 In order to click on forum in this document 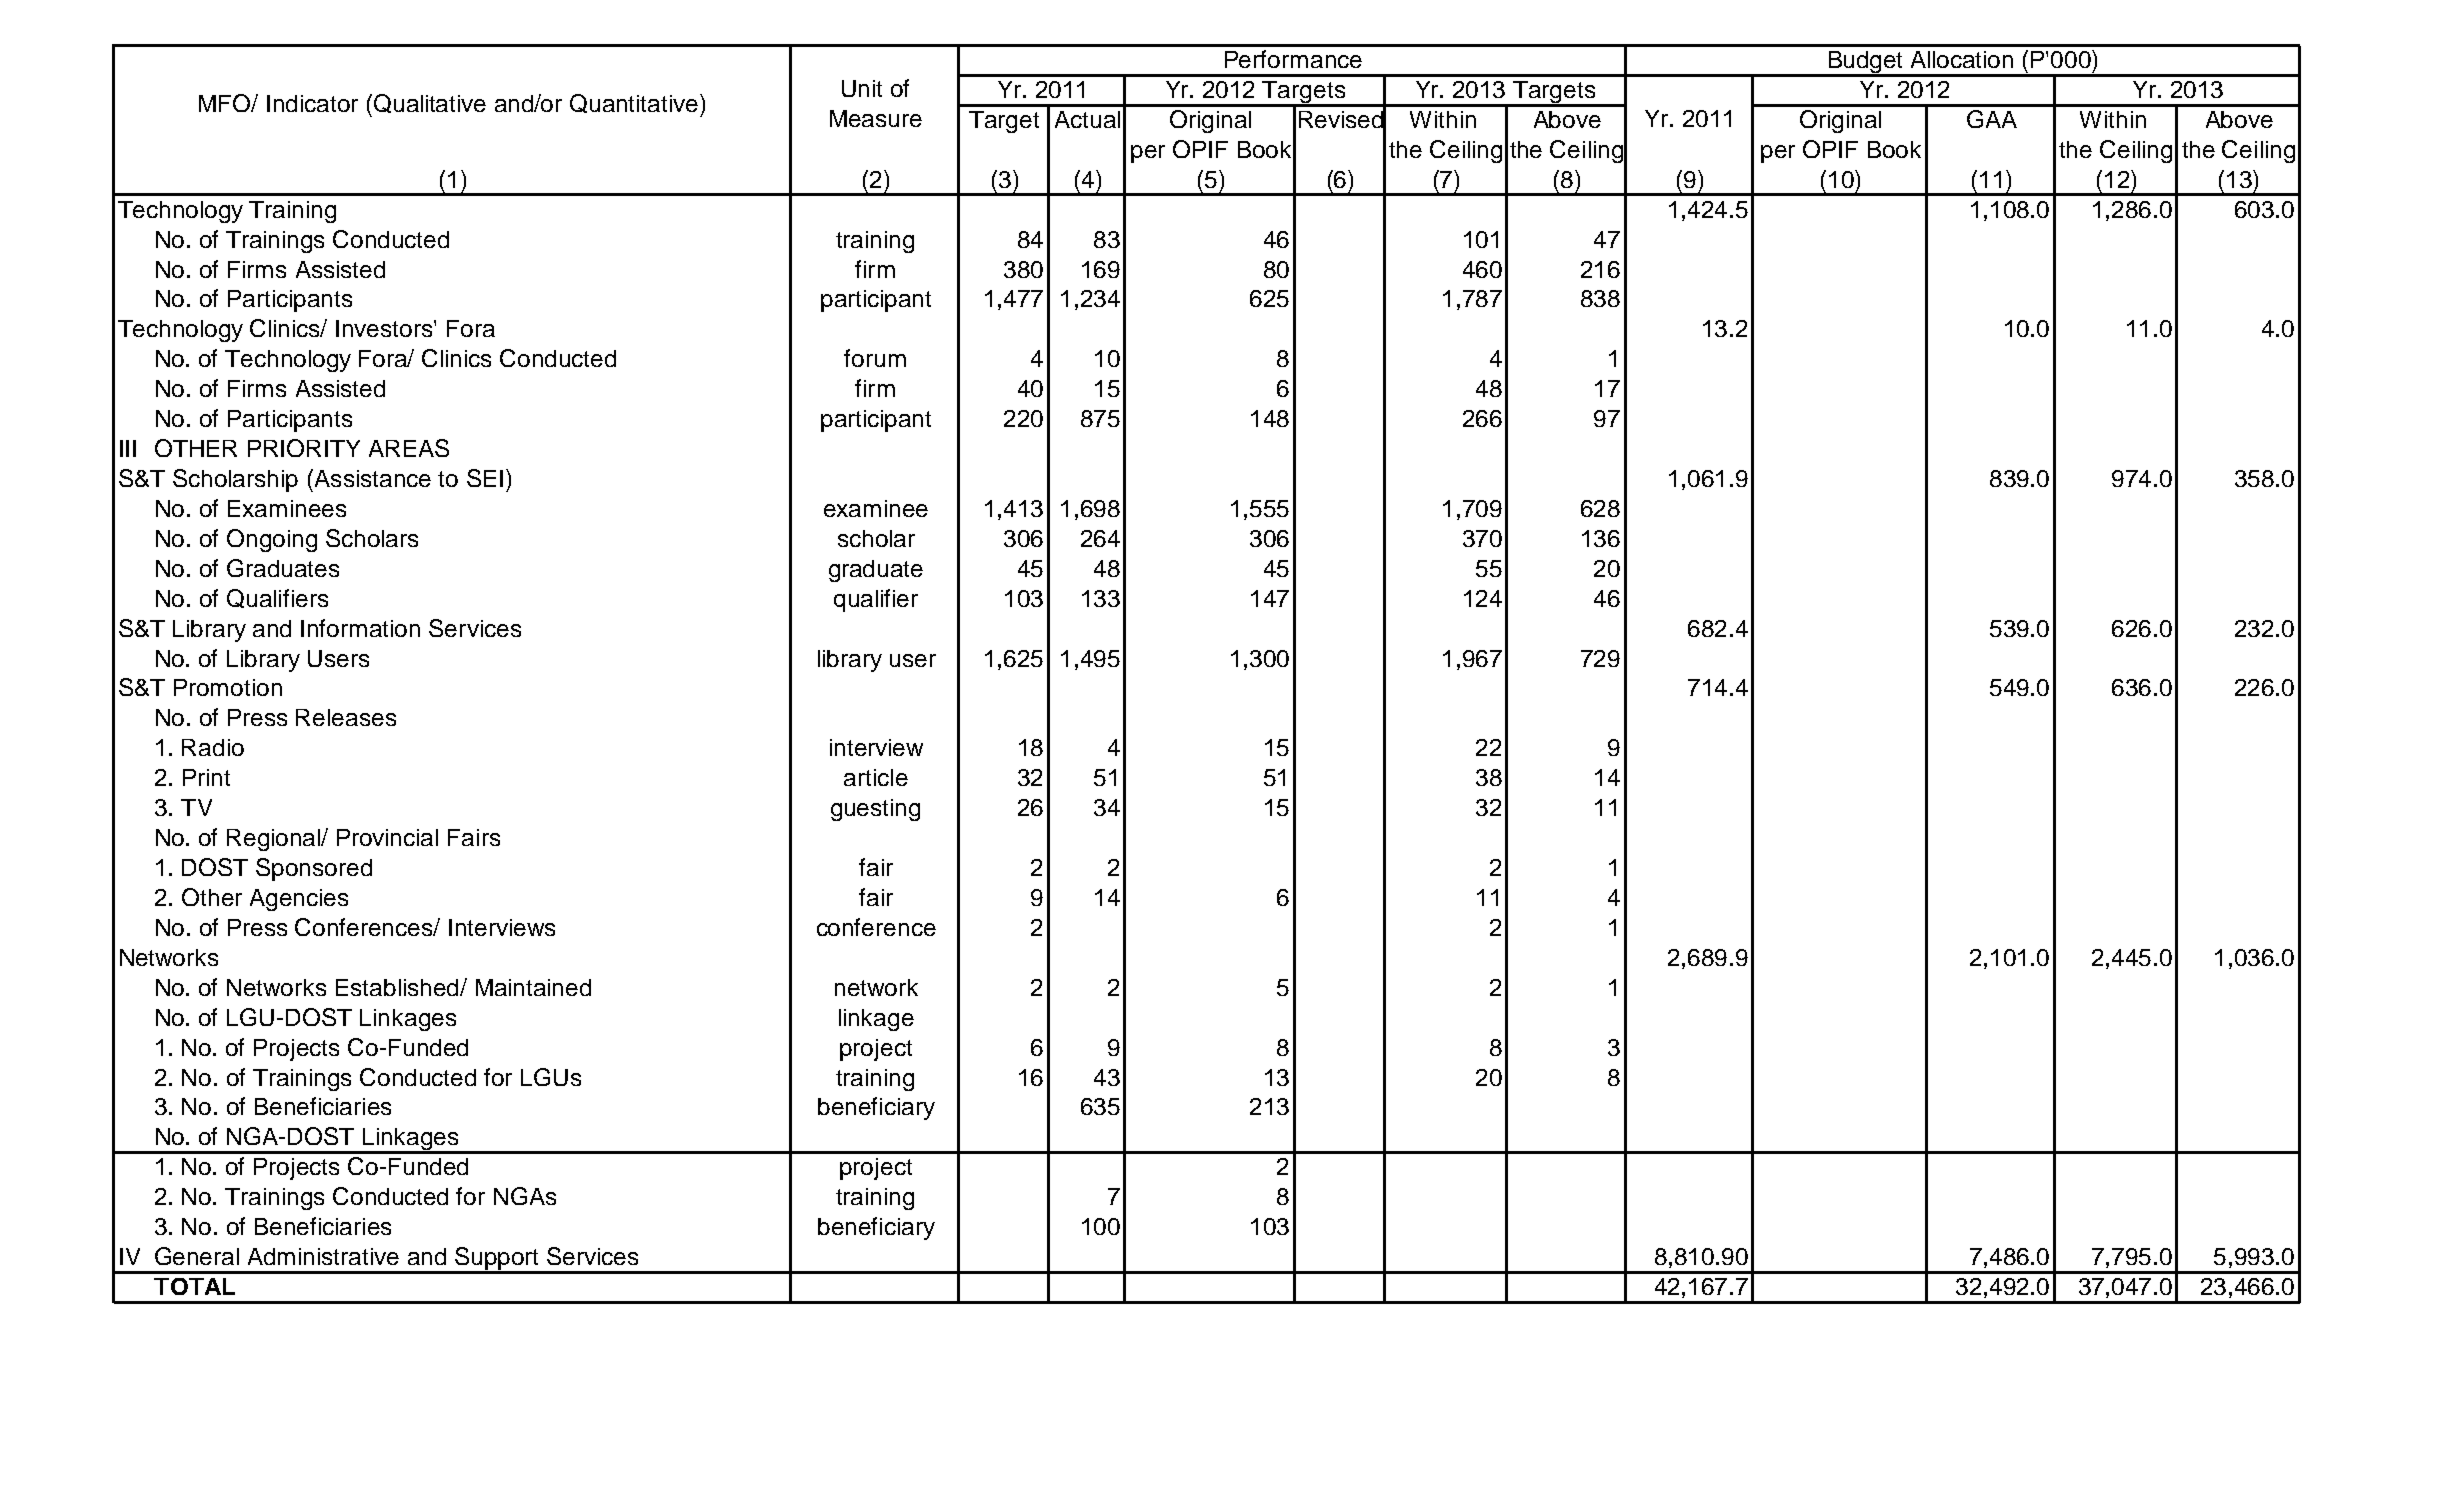, I will do `click(875, 358)`.
